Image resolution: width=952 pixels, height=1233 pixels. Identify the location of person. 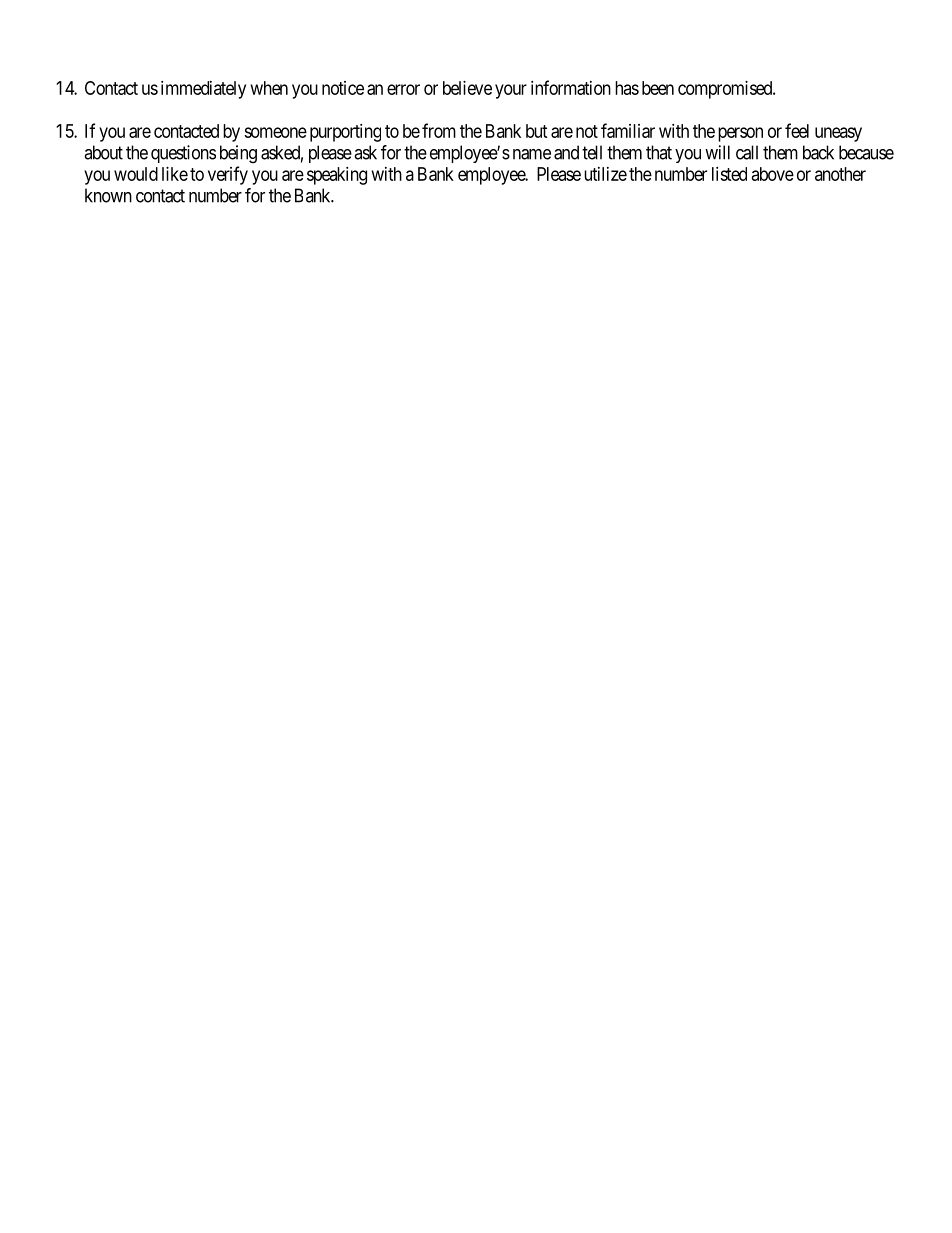
(740, 134).
